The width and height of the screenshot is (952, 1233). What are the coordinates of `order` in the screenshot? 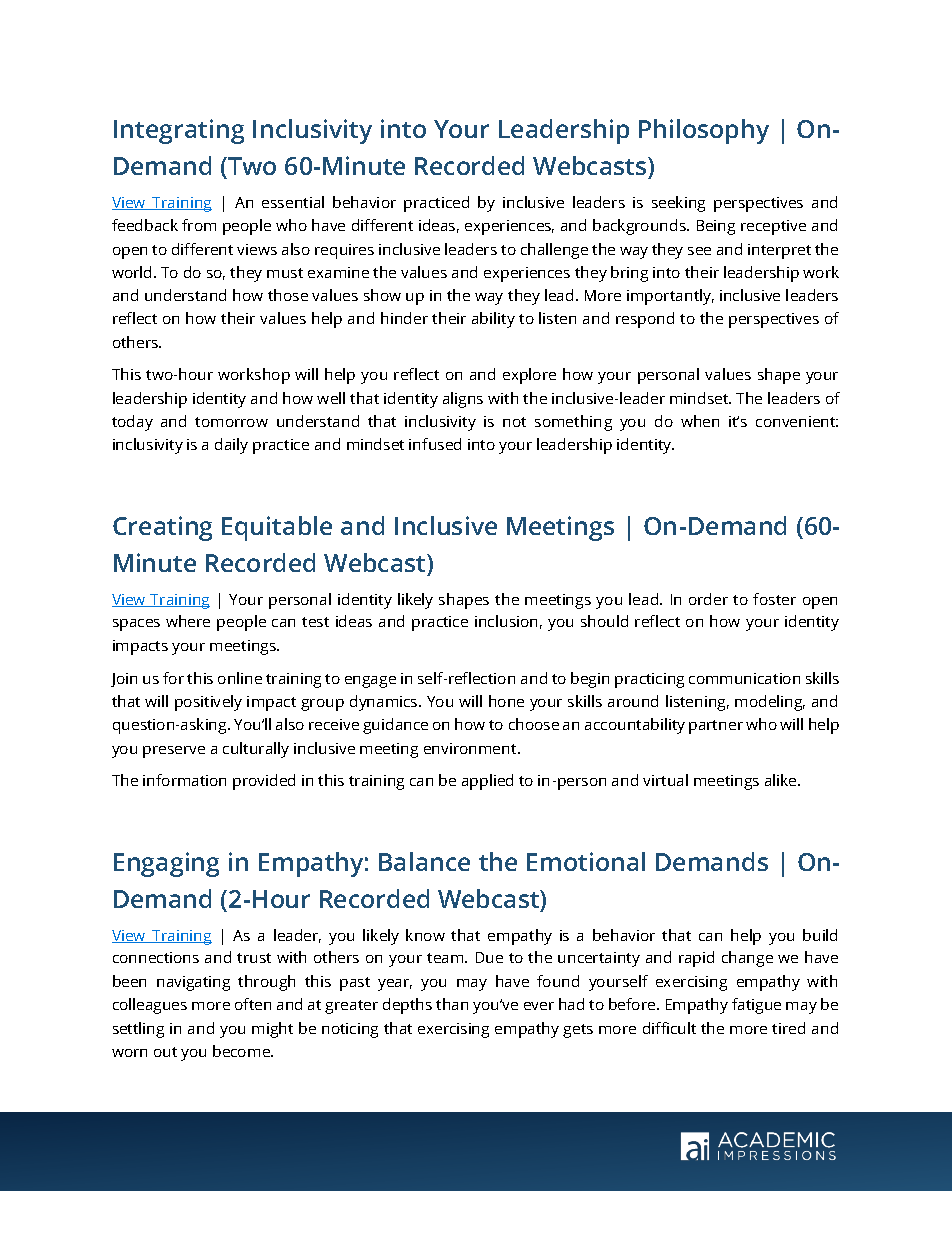 It's located at (708, 599).
